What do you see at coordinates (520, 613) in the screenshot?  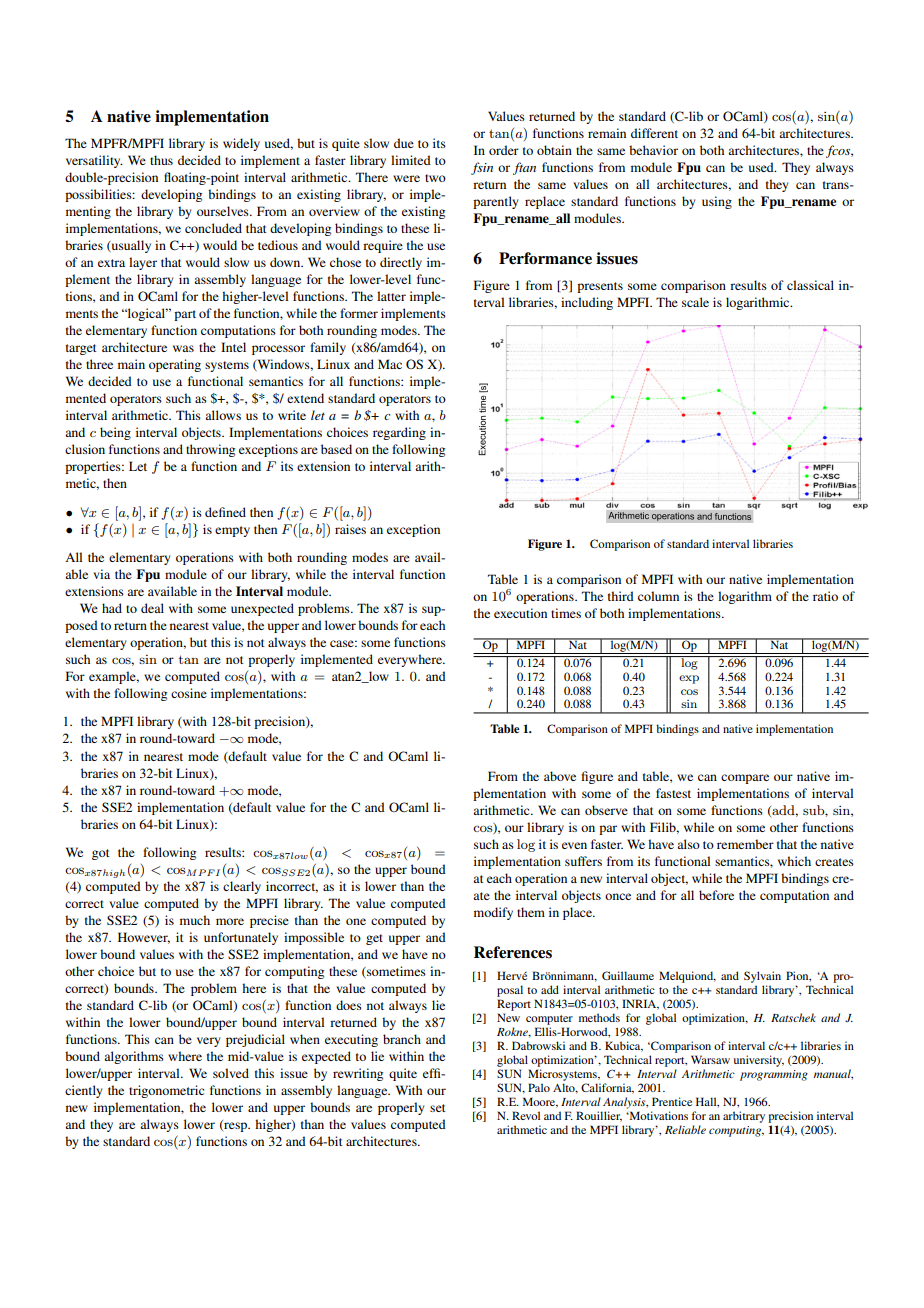 I see `execution` at bounding box center [520, 613].
